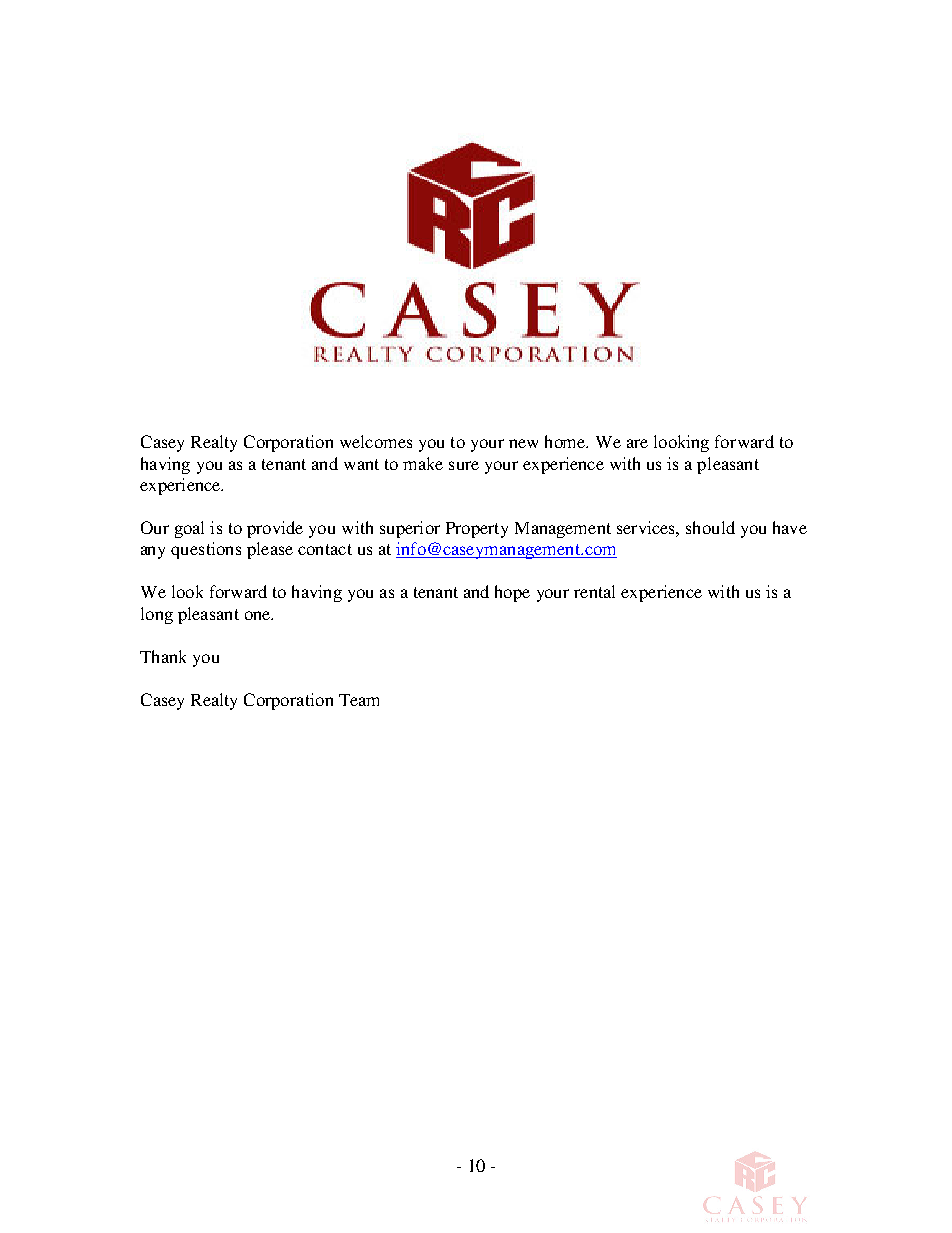 Image resolution: width=952 pixels, height=1233 pixels. I want to click on Team, so click(359, 700).
